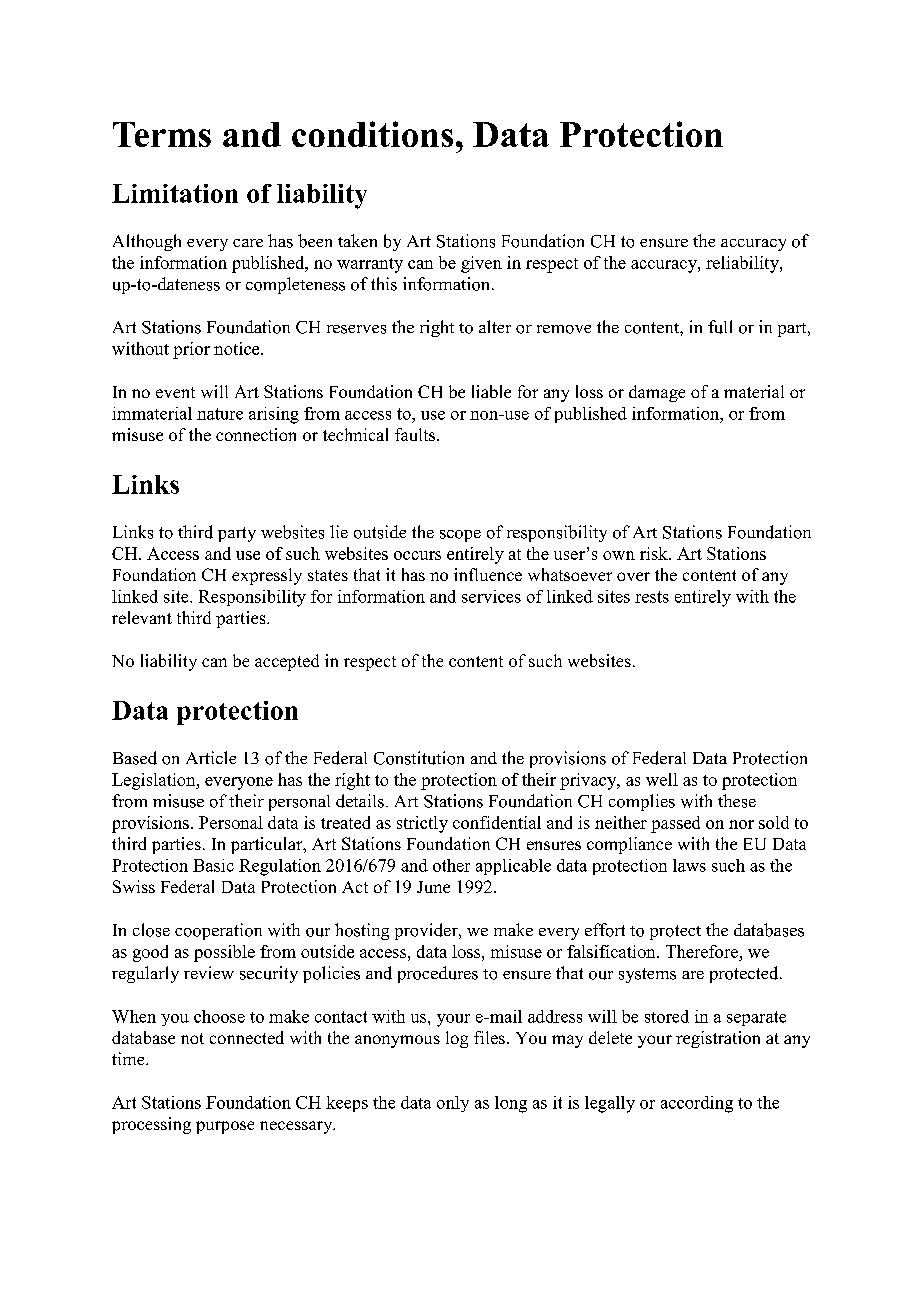 The height and width of the screenshot is (1309, 924). What do you see at coordinates (697, 1104) in the screenshot?
I see `according` at bounding box center [697, 1104].
